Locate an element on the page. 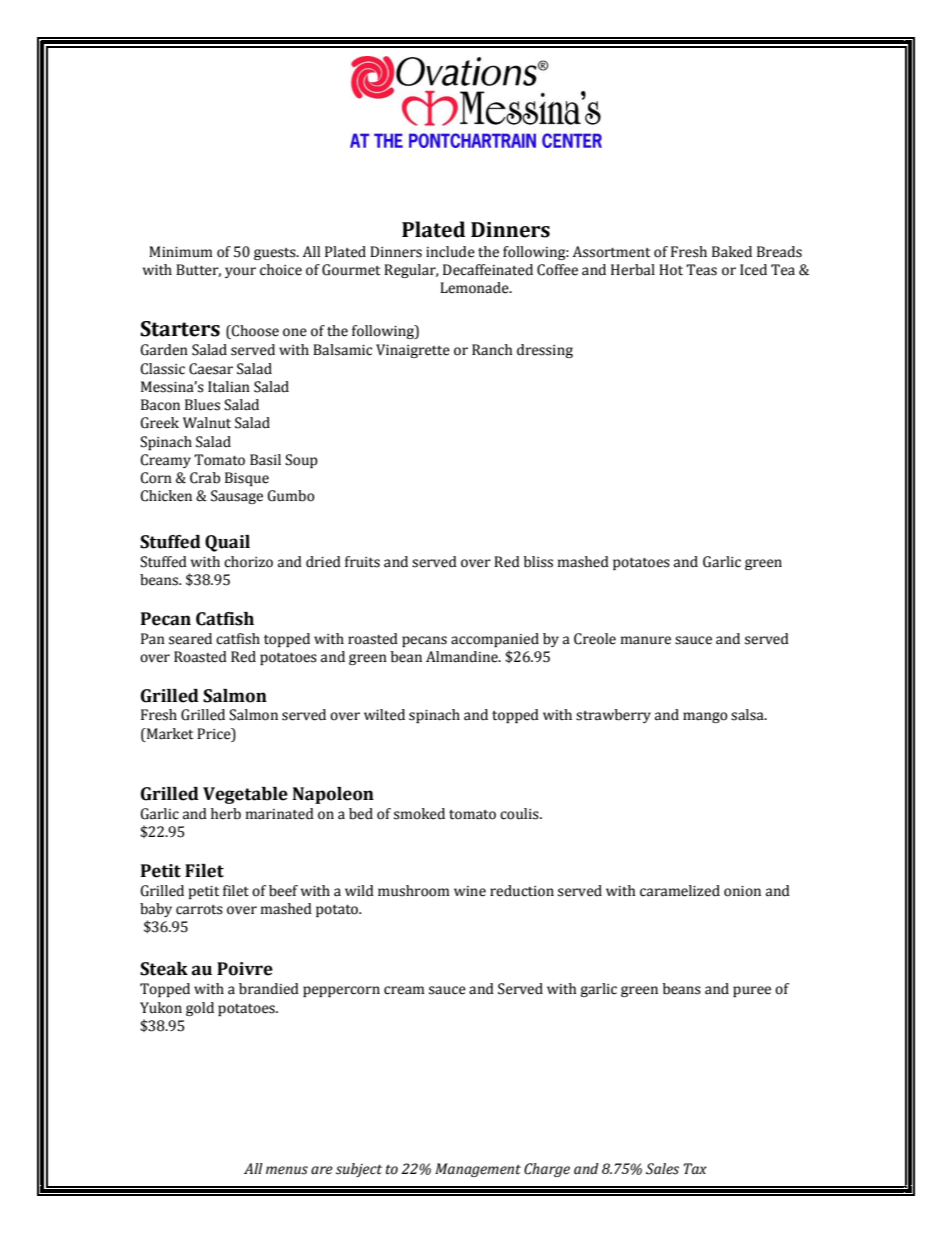 This page has width=952, height=1233. your is located at coordinates (240, 272).
